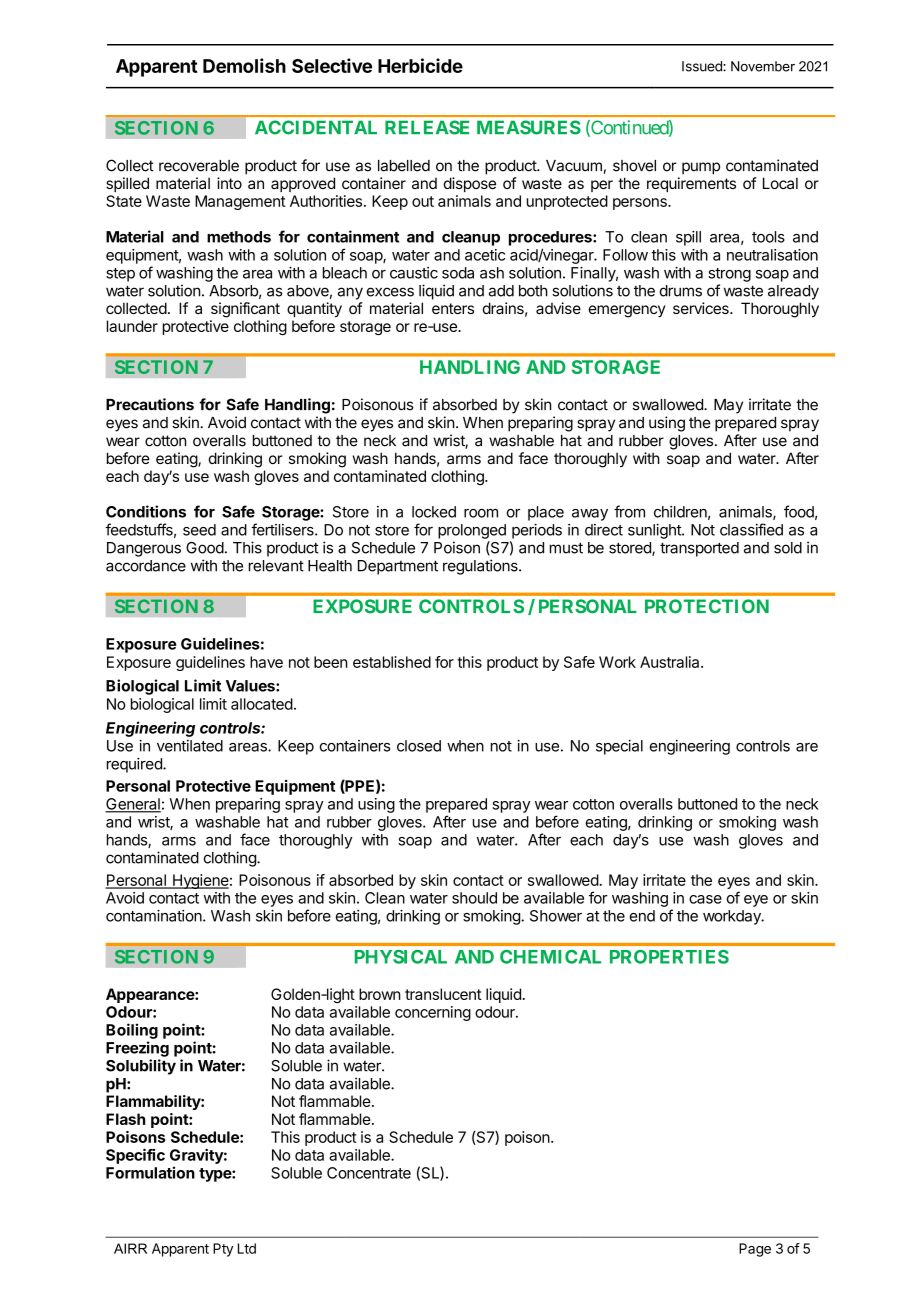  I want to click on Concentrate, so click(369, 1173).
